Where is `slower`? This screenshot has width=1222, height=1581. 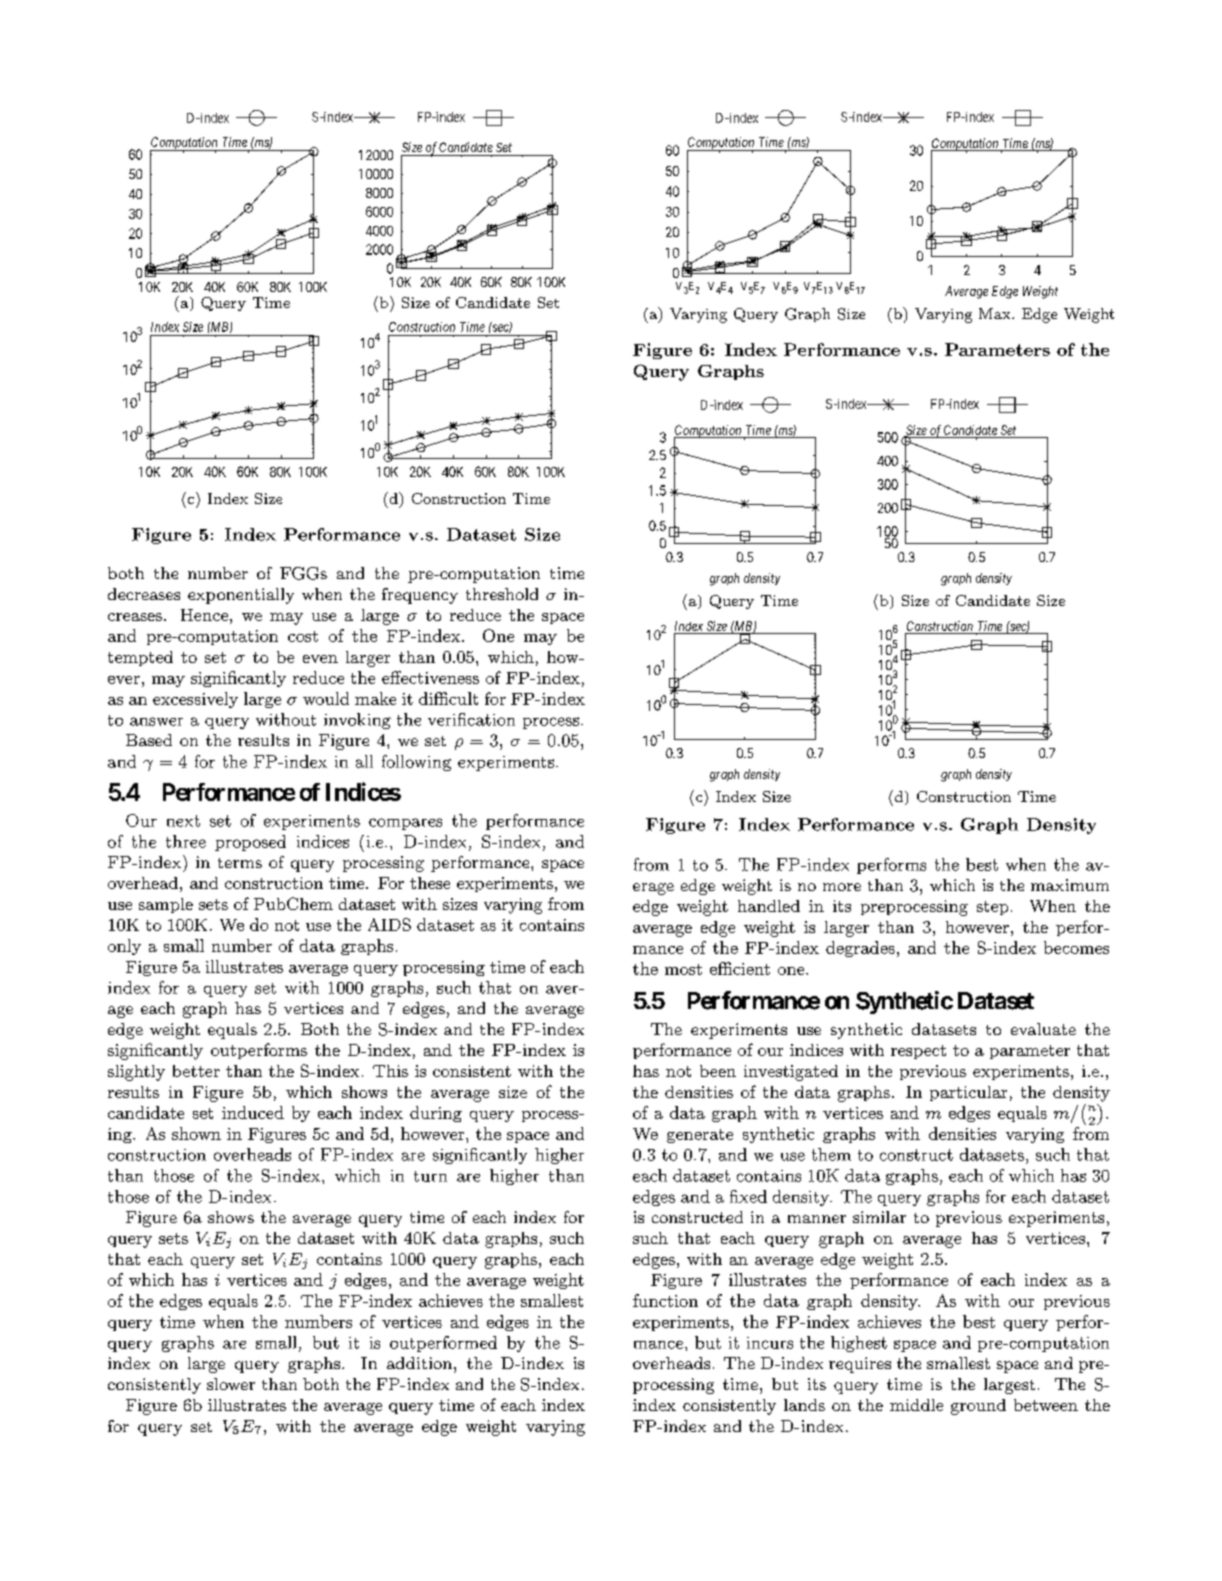
slower is located at coordinates (231, 1384).
